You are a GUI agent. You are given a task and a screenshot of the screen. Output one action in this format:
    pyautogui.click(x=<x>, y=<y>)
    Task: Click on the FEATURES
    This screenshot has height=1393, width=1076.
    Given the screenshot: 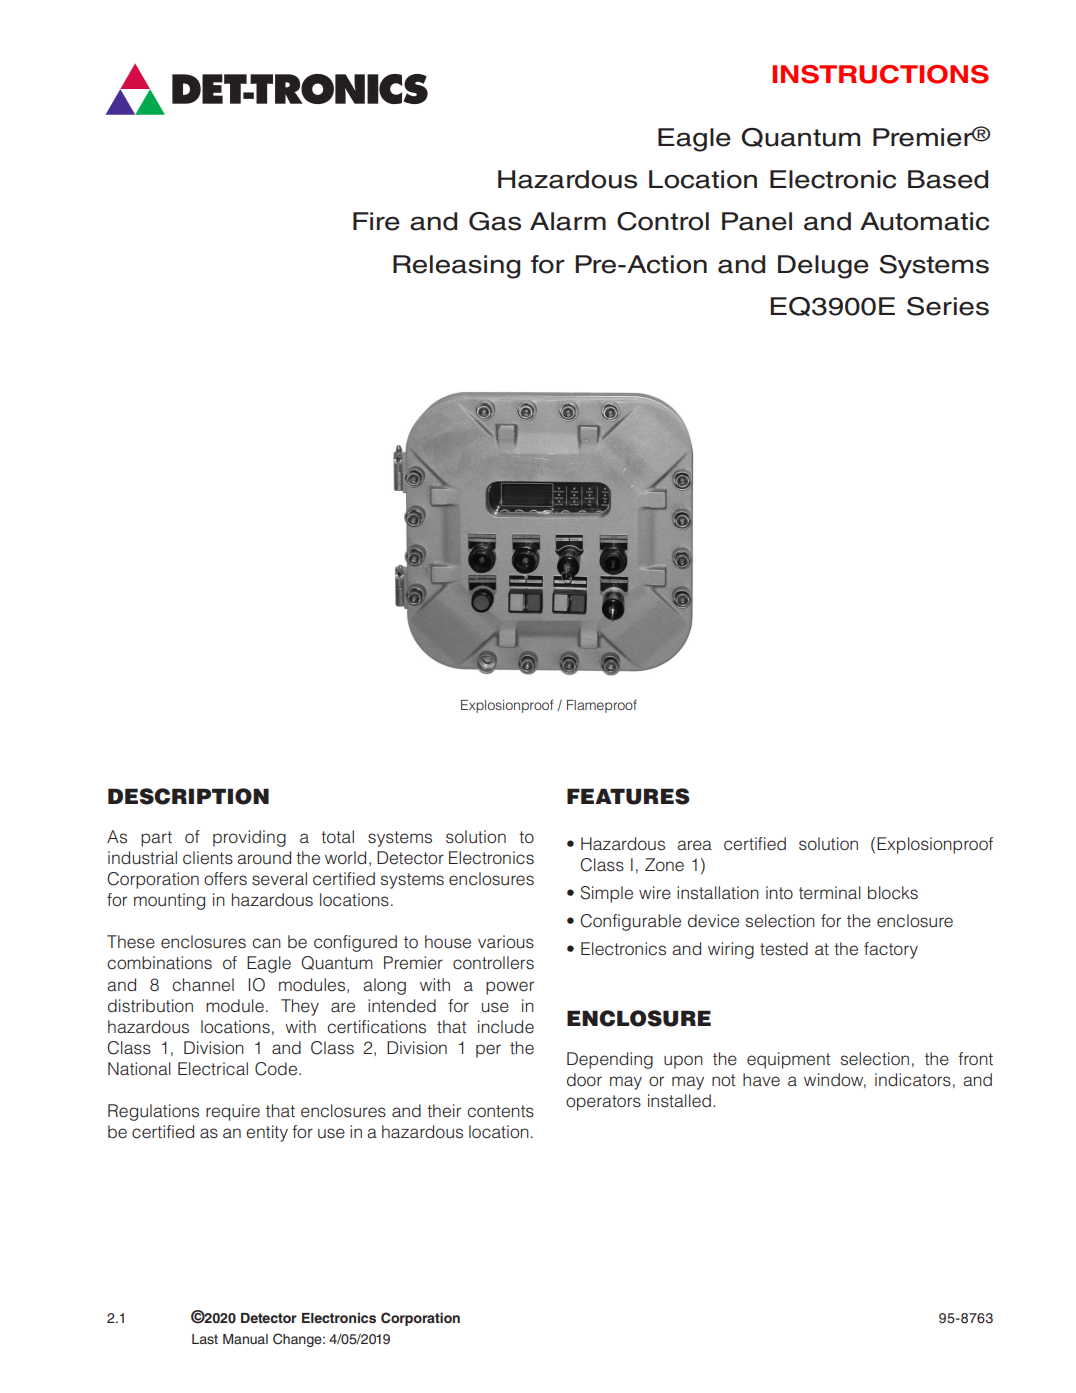 What is the action you would take?
    pyautogui.click(x=628, y=796)
